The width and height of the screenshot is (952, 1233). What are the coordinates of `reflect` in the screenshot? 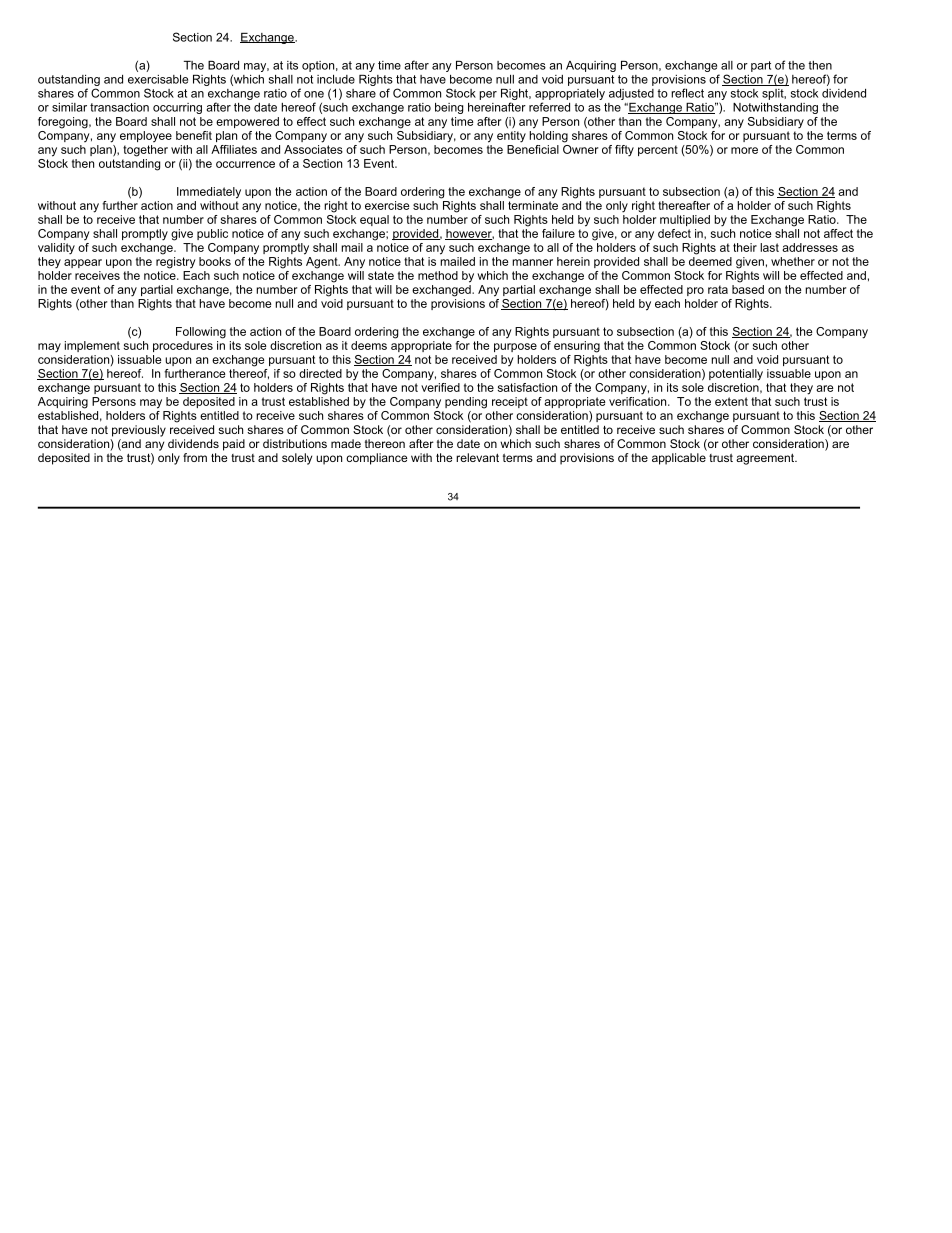 It's located at (687, 93).
